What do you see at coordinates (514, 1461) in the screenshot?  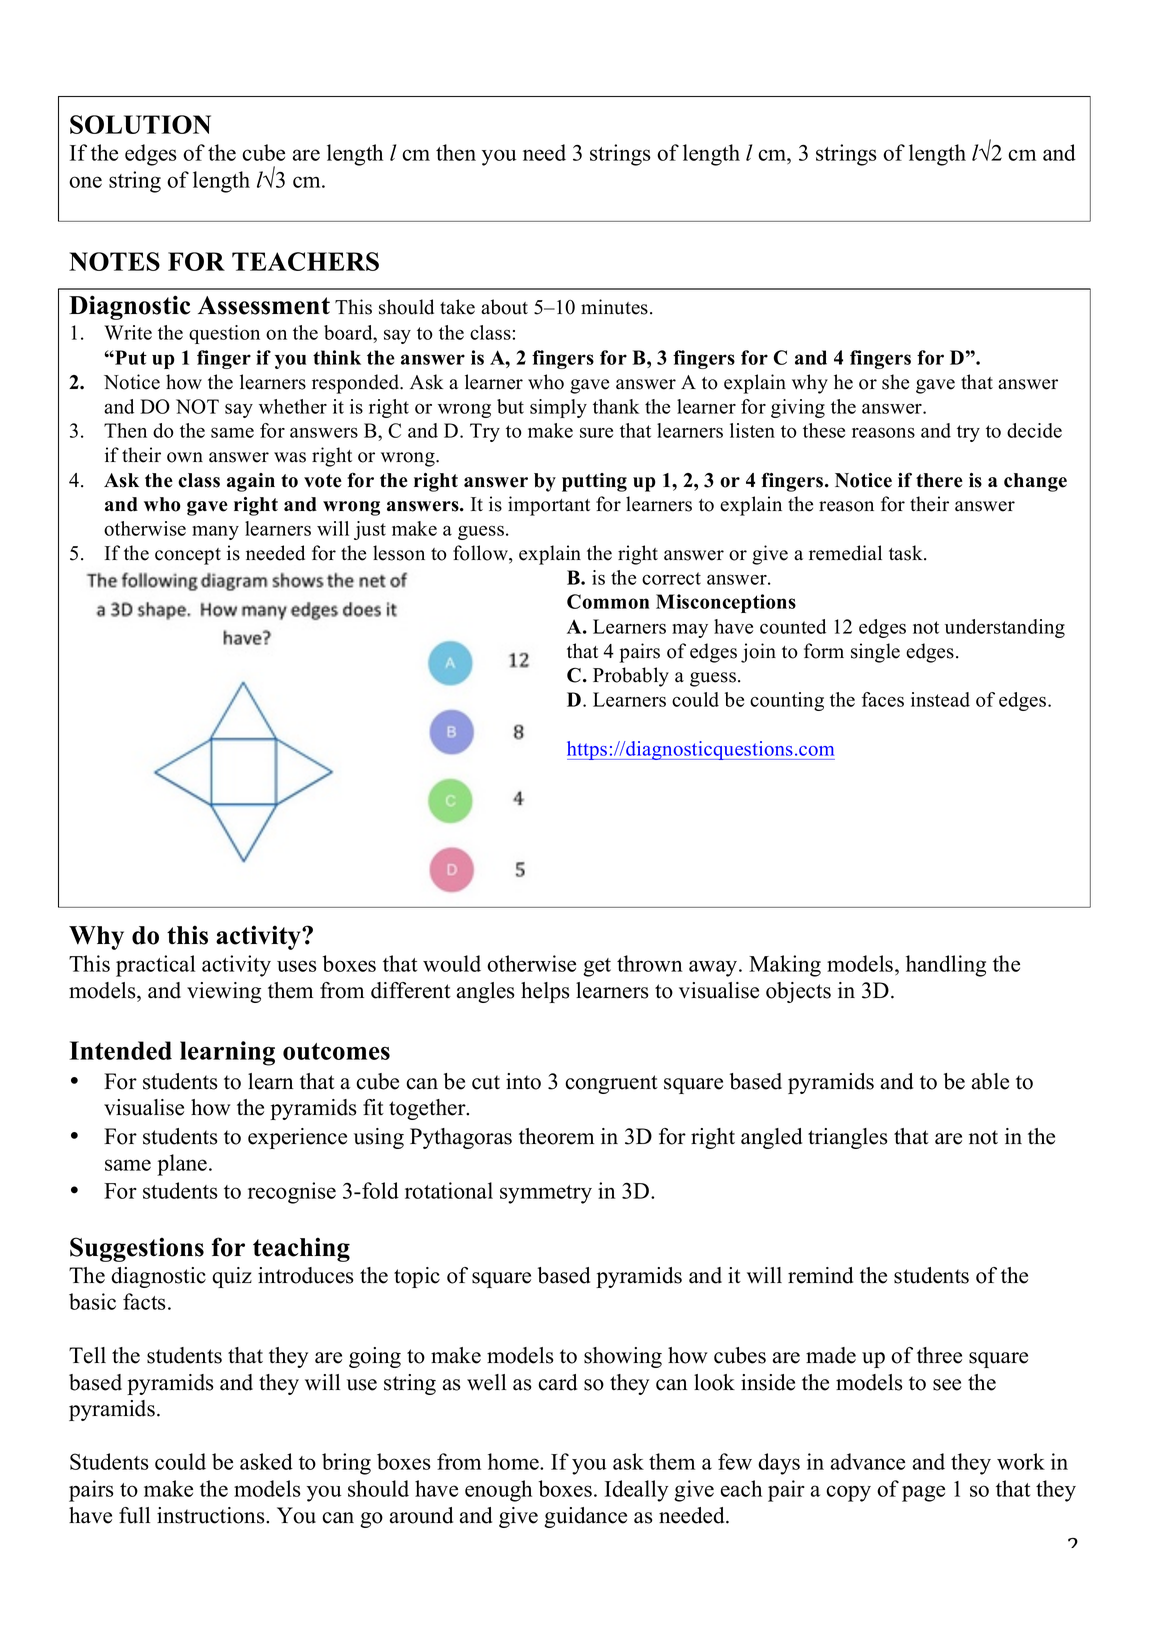 I see `home` at bounding box center [514, 1461].
